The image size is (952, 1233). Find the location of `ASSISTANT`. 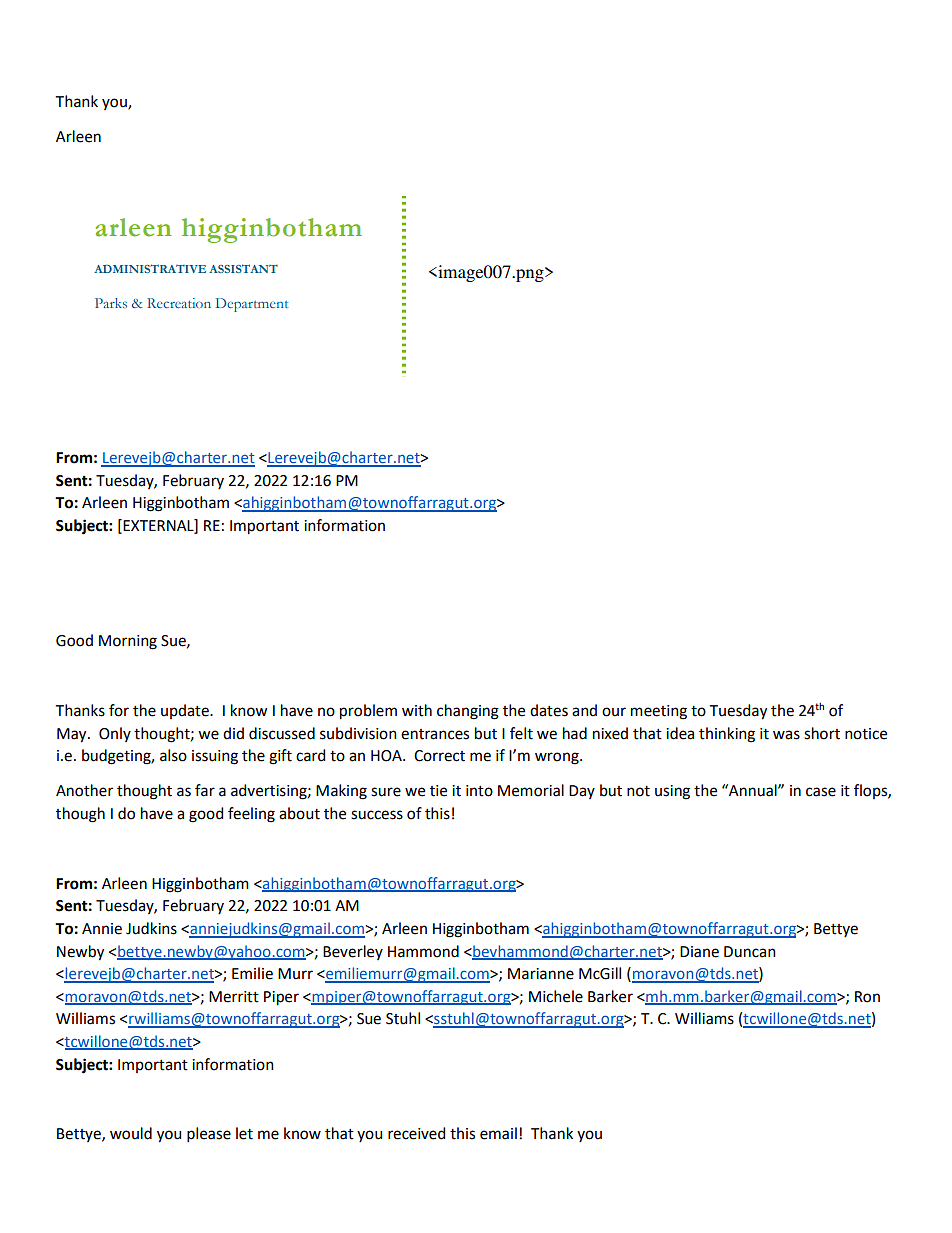

ASSISTANT is located at coordinates (243, 268).
